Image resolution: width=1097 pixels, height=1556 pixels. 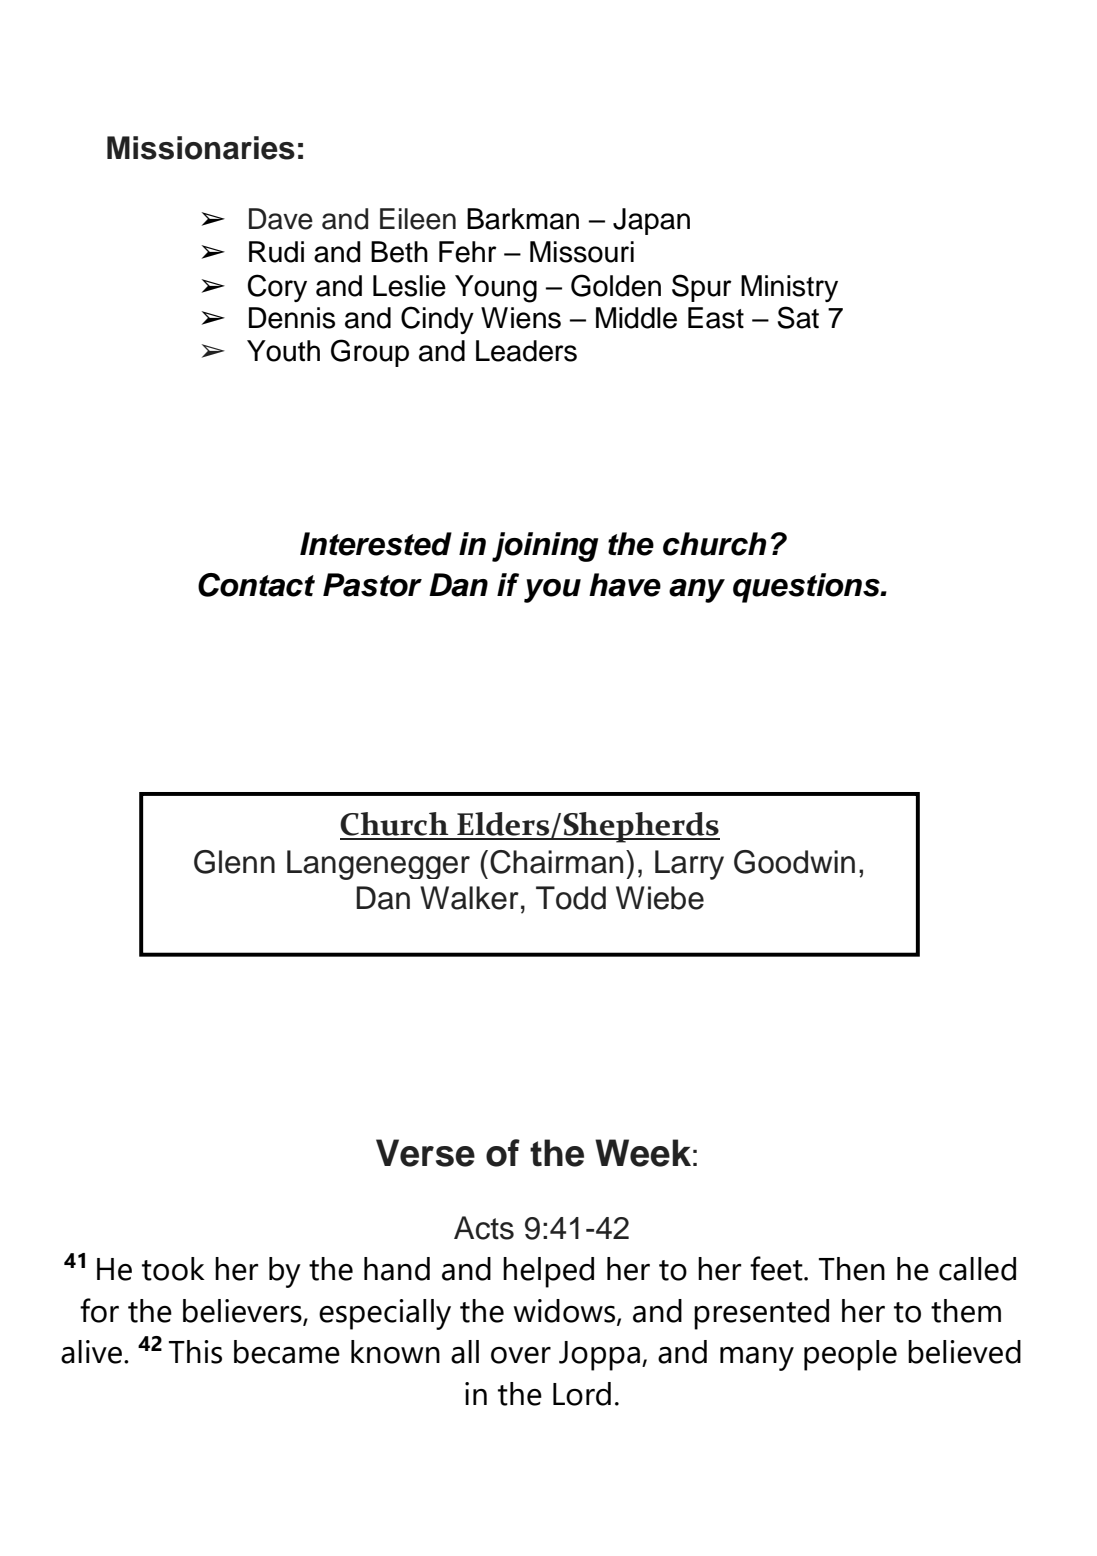 What do you see at coordinates (195, 1352) in the page?
I see `This` at bounding box center [195, 1352].
